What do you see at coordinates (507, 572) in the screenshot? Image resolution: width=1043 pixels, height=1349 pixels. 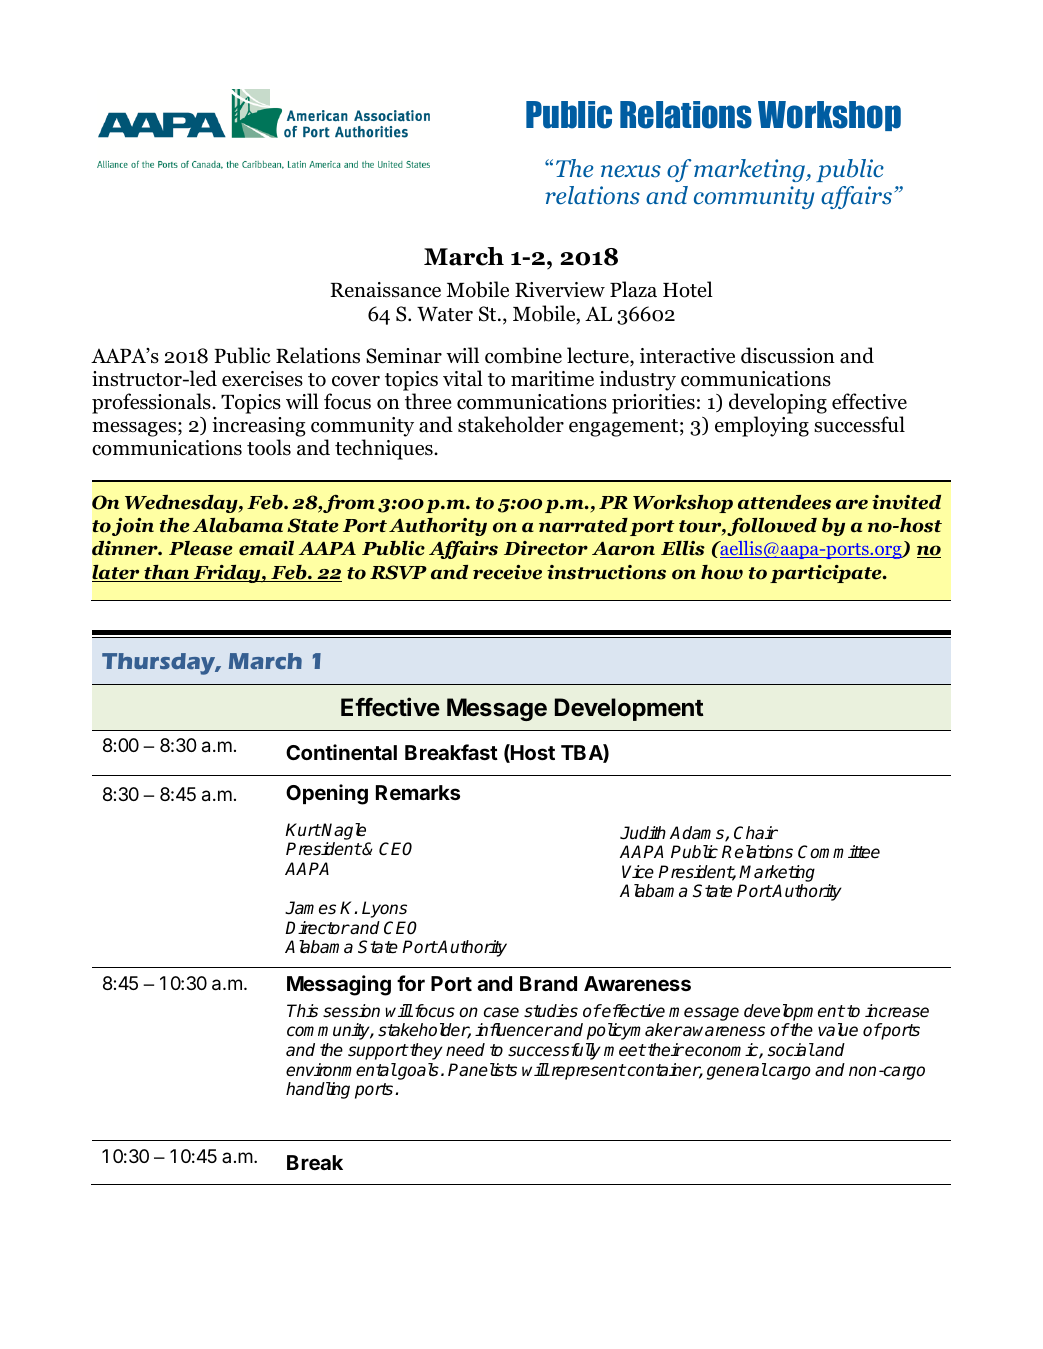 I see `receive` at bounding box center [507, 572].
